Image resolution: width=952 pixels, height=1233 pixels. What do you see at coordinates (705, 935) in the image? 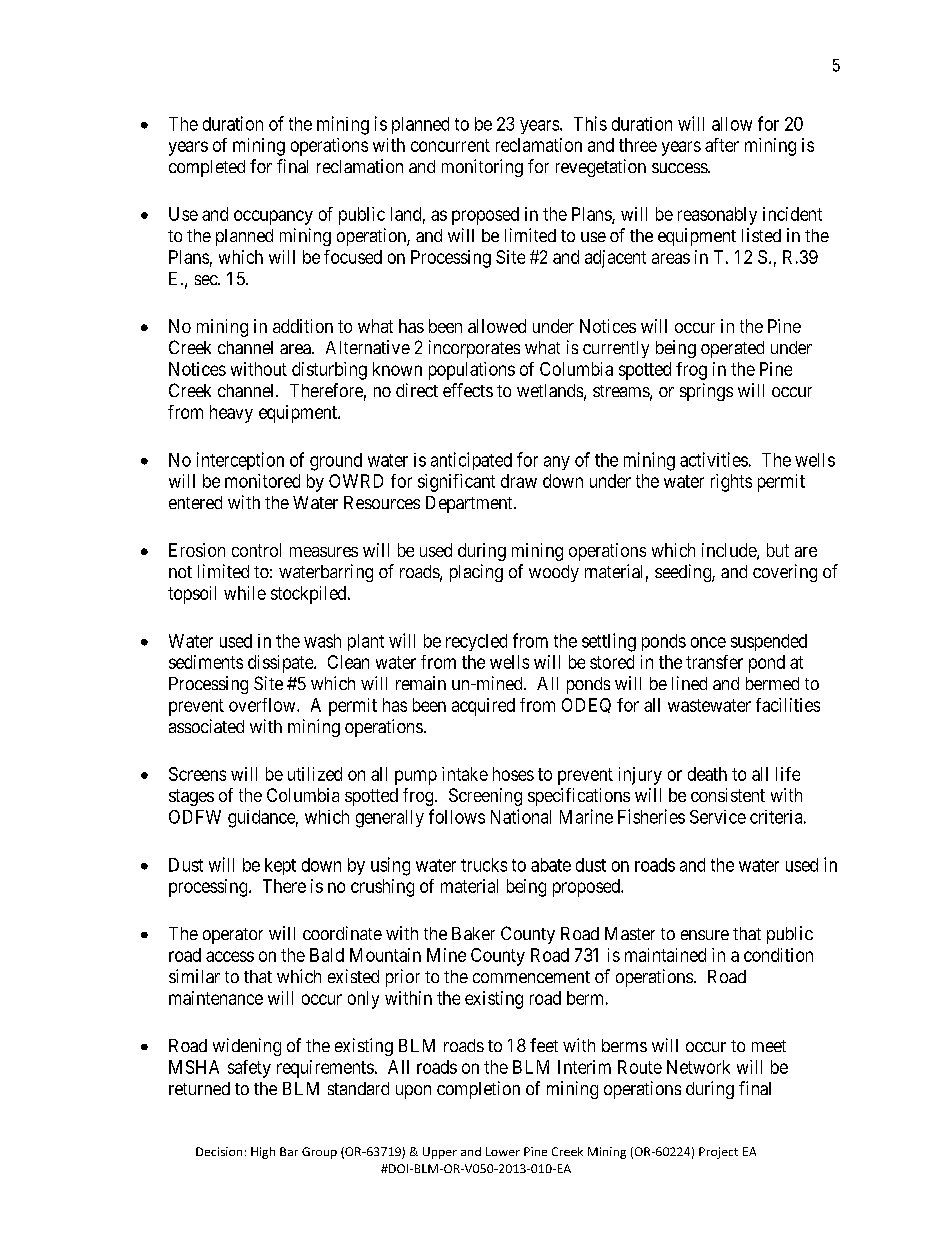
I see `ensure` at bounding box center [705, 935].
